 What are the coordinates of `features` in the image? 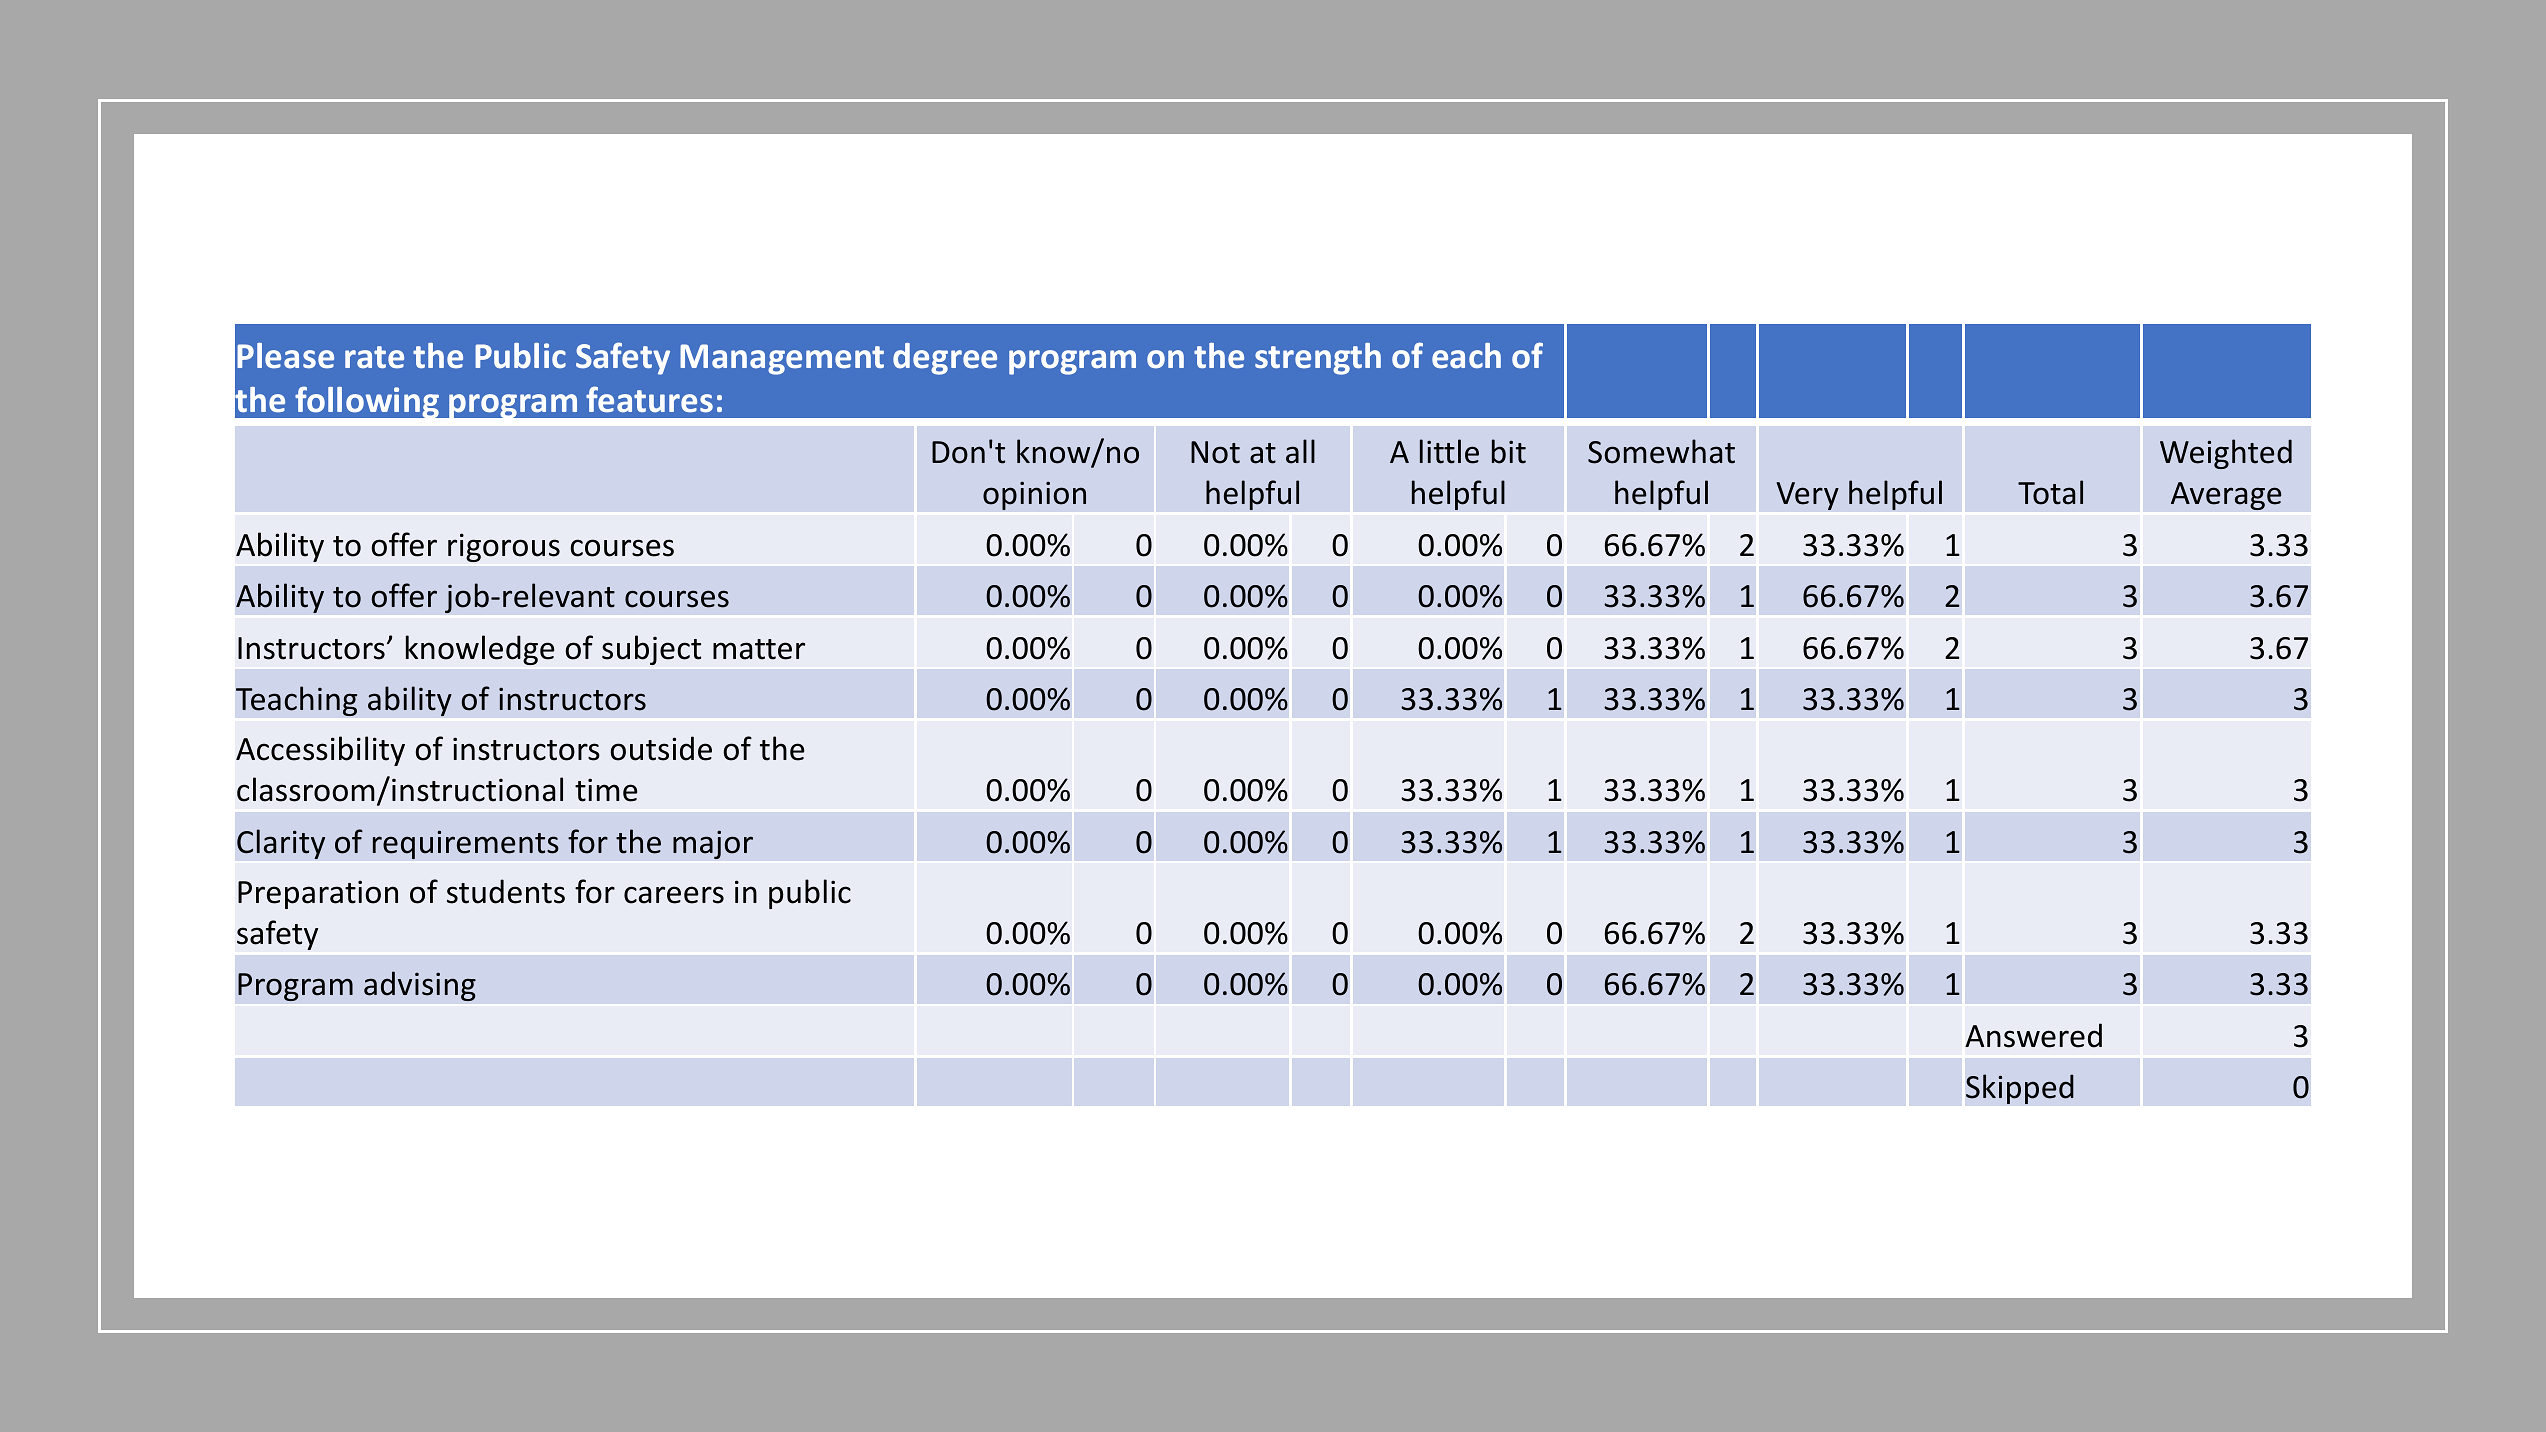 It's located at (649, 399).
